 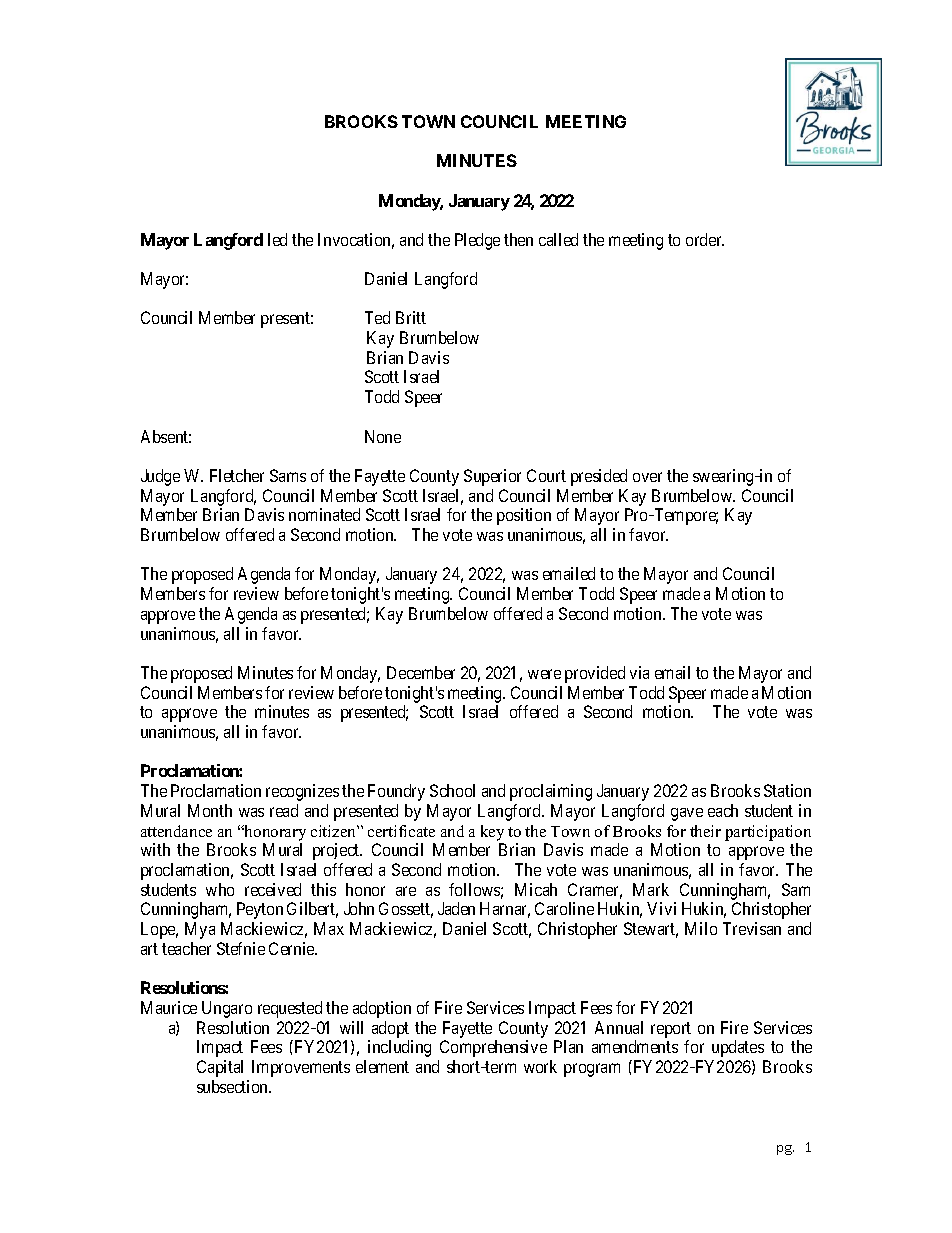 I want to click on order, so click(x=705, y=239).
